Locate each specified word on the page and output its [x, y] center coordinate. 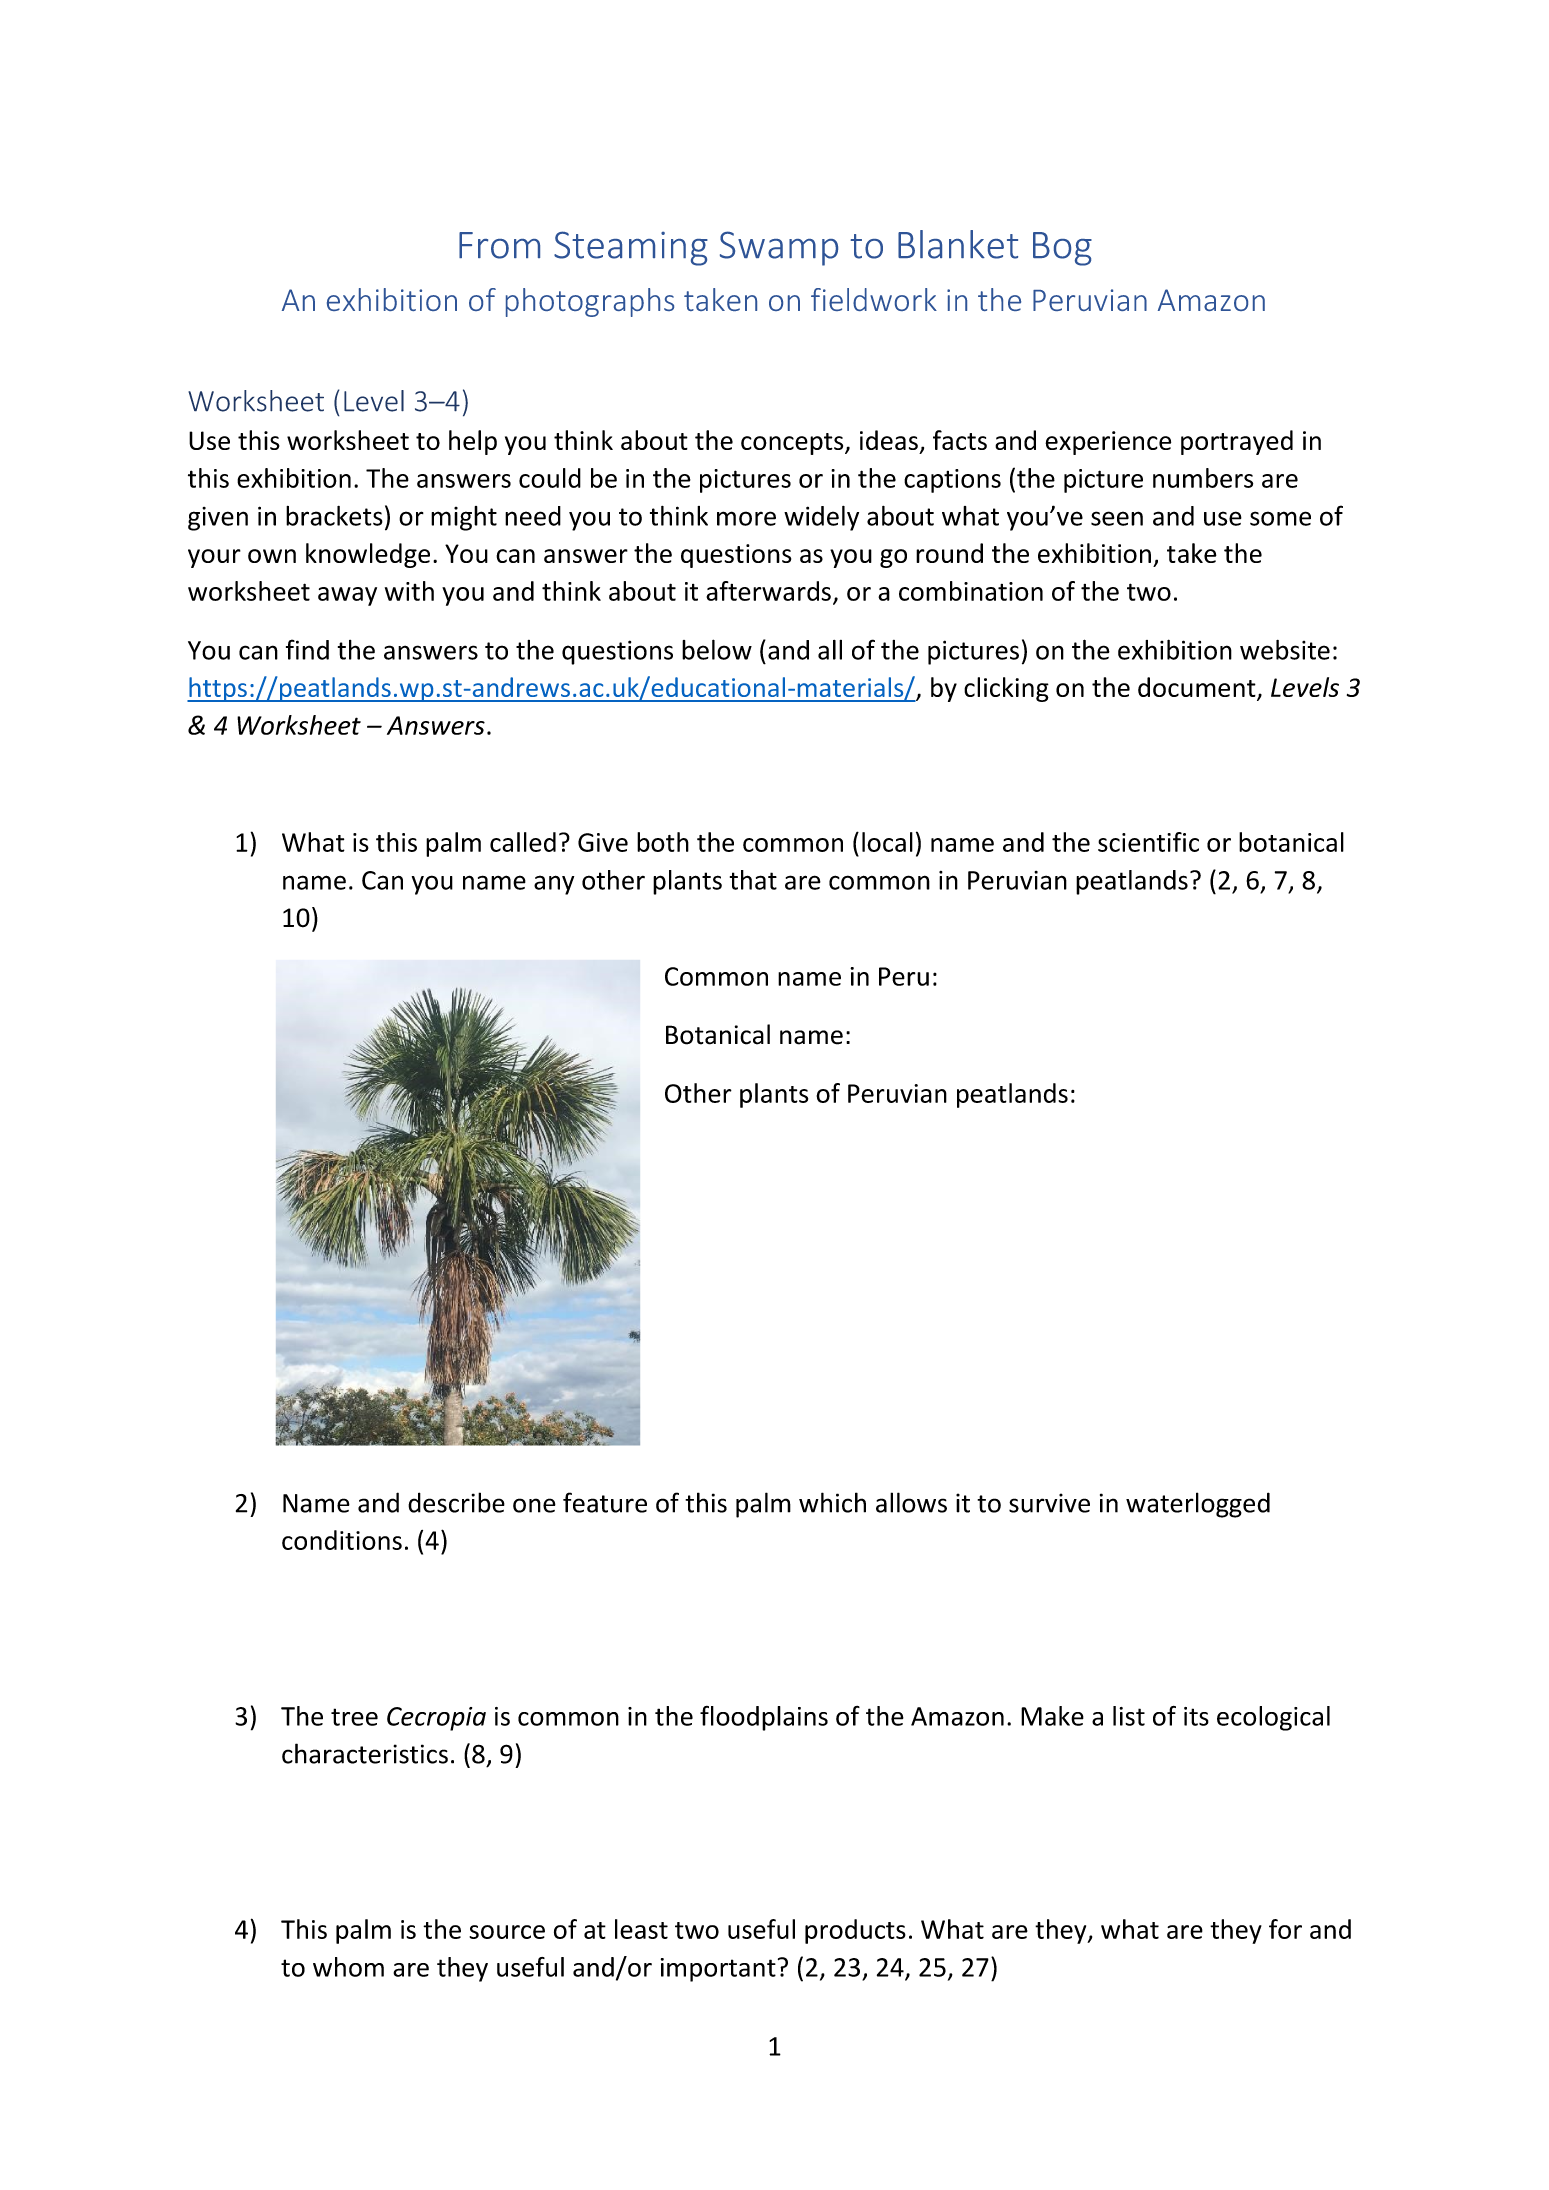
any [554, 885]
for [1285, 1929]
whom [348, 1967]
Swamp [779, 248]
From [499, 245]
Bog [1062, 249]
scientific [1148, 842]
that [753, 880]
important [718, 1970]
